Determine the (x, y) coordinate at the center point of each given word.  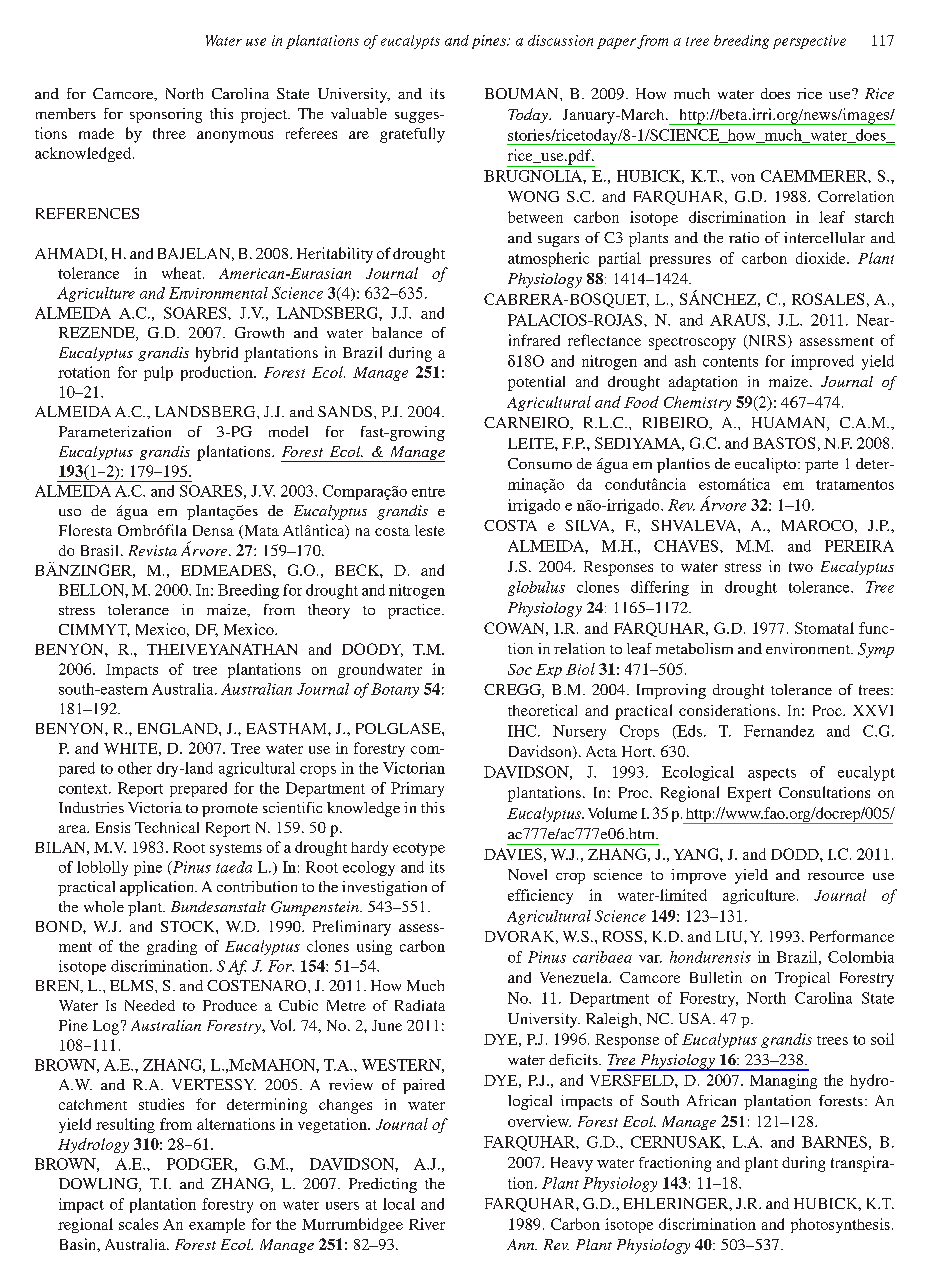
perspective (809, 42)
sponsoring (166, 115)
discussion (560, 40)
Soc (520, 669)
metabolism (694, 648)
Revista (153, 550)
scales (138, 1224)
